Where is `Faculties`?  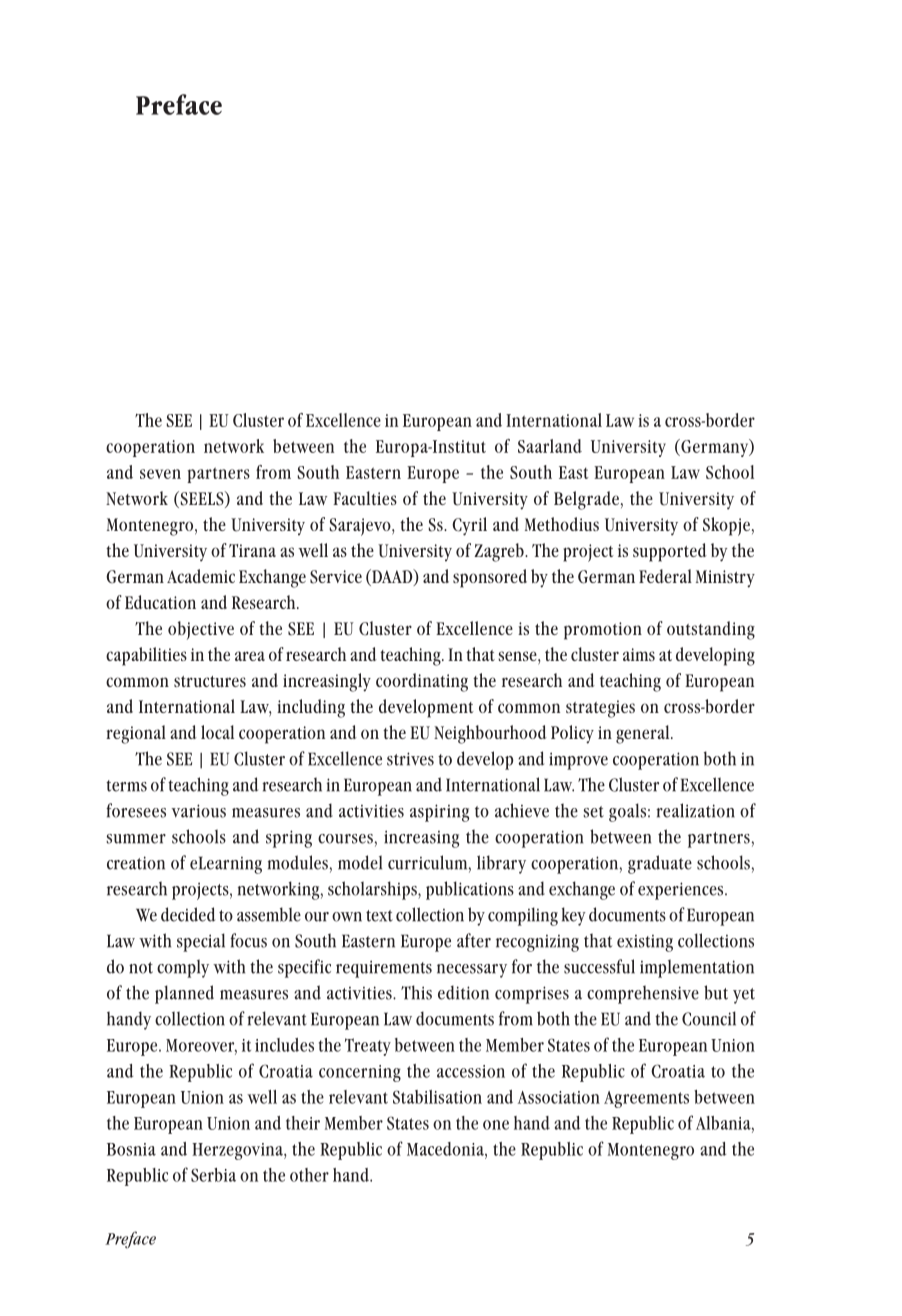
Faculties is located at coordinates (365, 498).
